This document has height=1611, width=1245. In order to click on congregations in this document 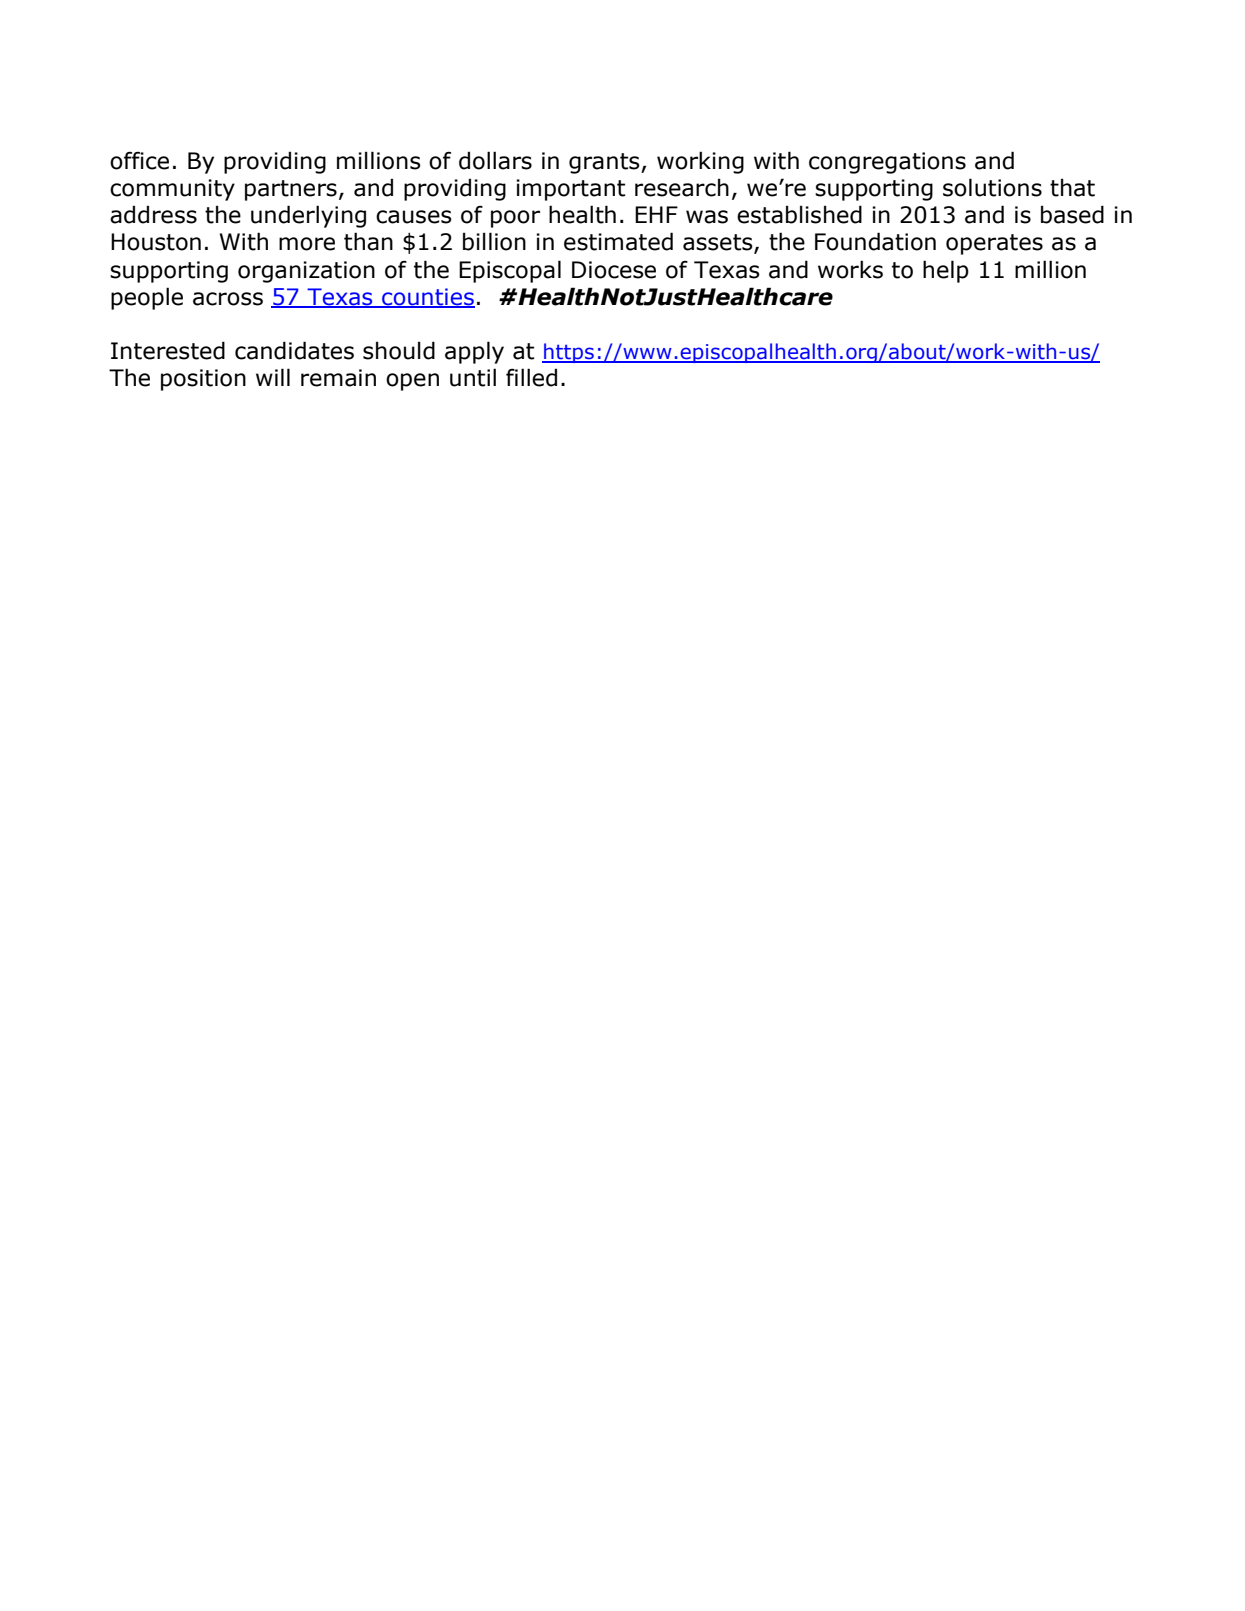, I will do `click(887, 163)`.
